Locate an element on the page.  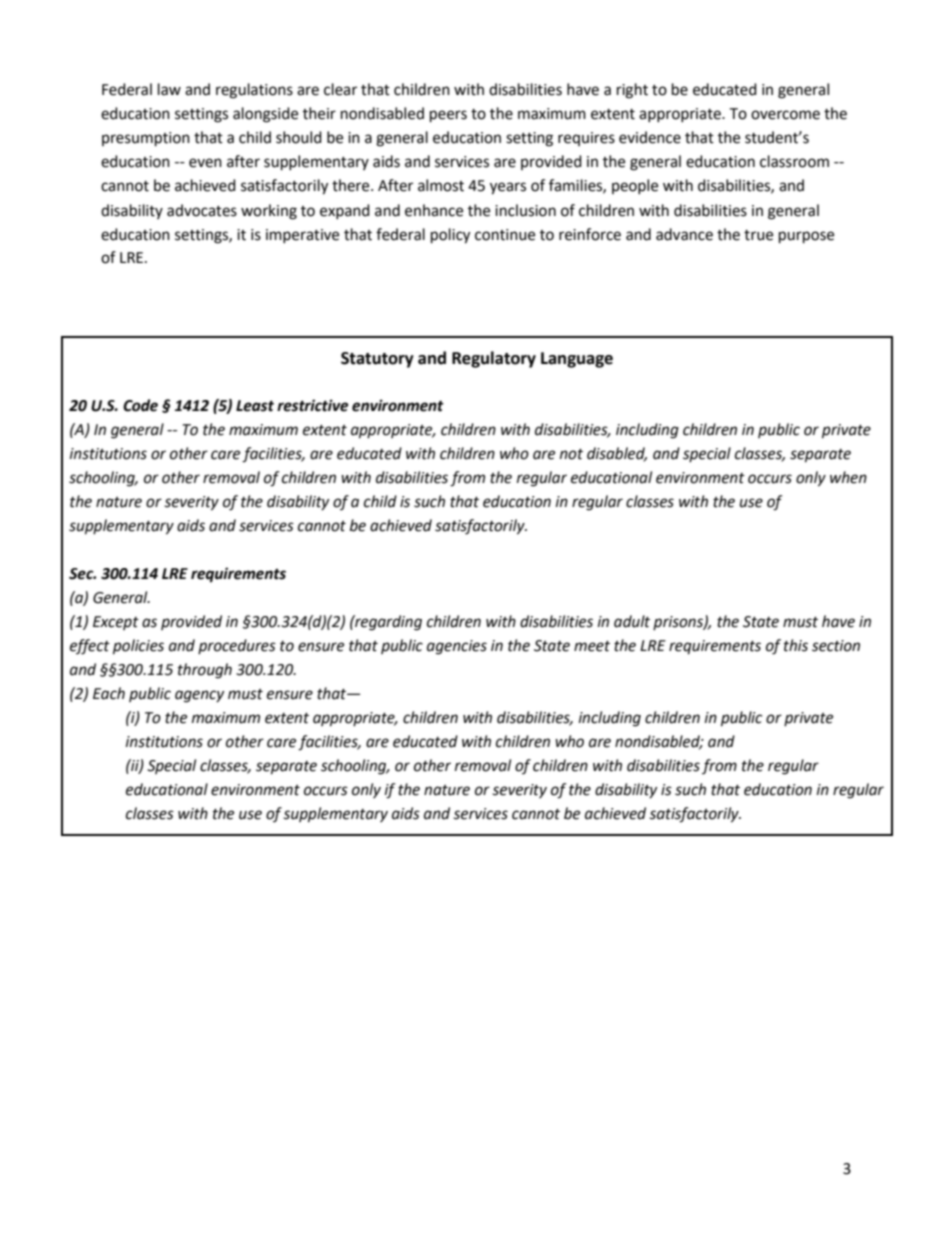
Code is located at coordinates (140, 405).
